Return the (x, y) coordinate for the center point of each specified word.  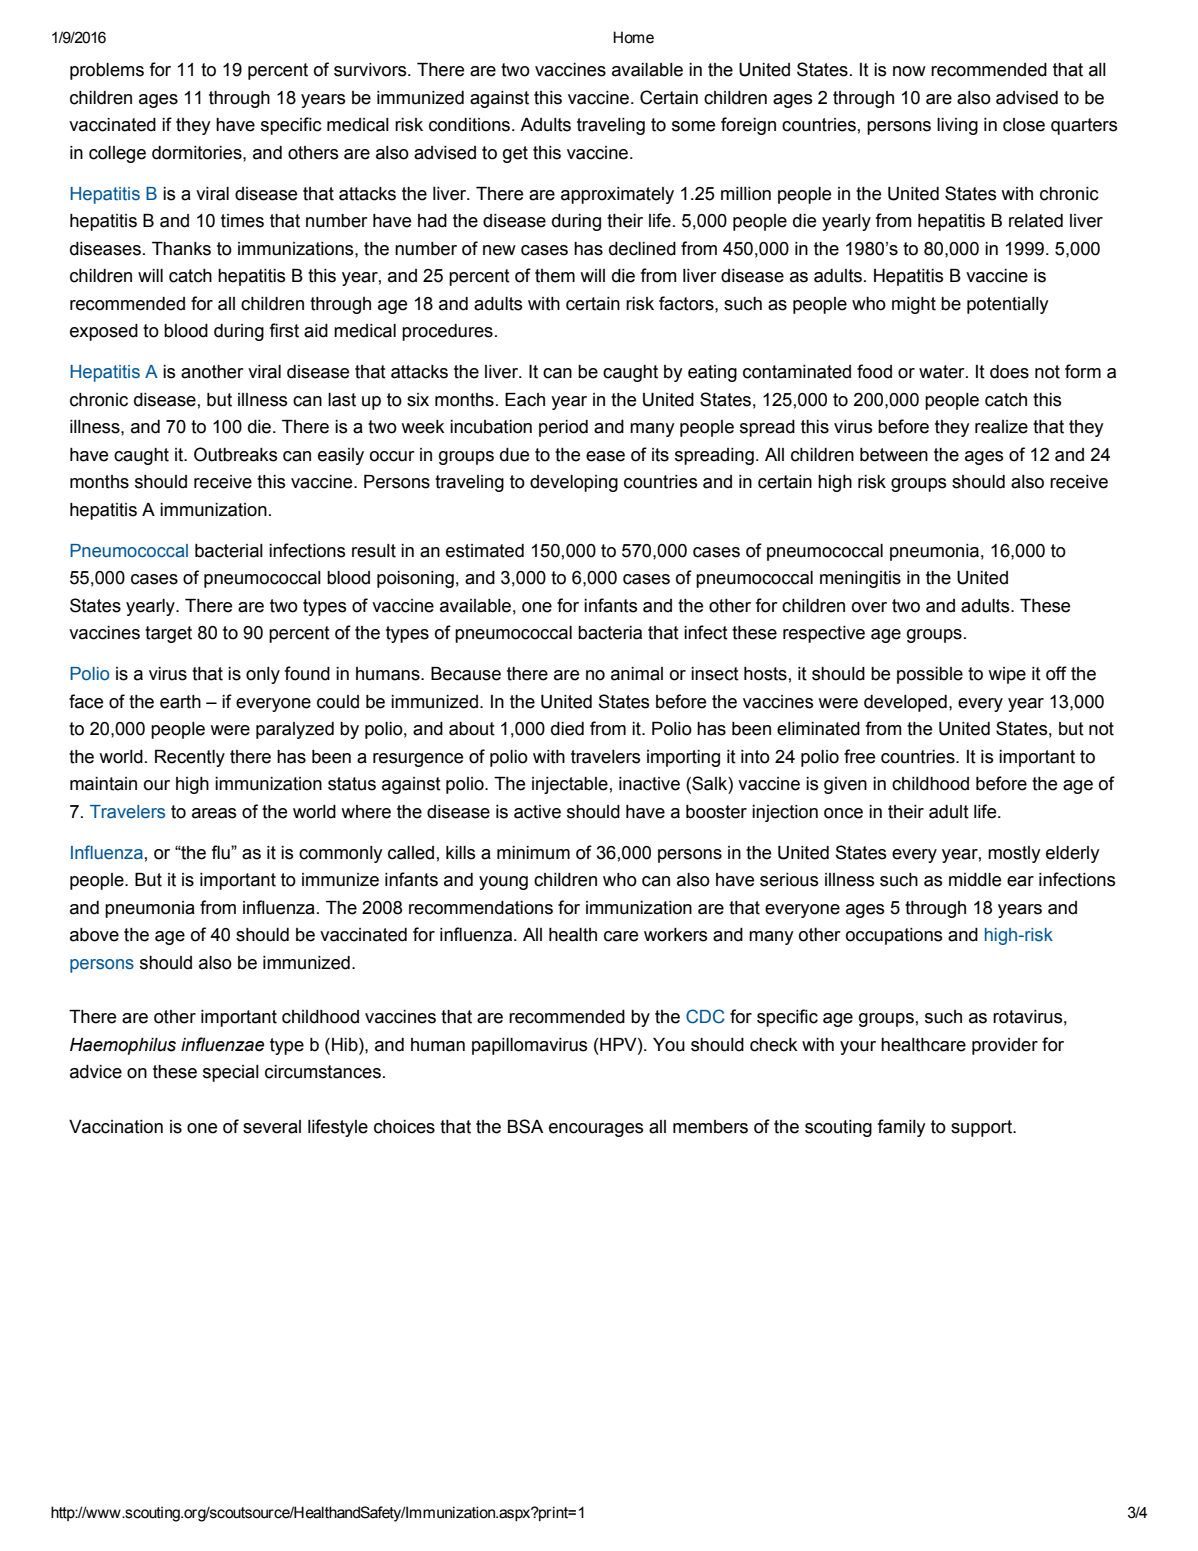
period (563, 428)
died (567, 729)
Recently (190, 758)
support (982, 1128)
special (231, 1073)
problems (107, 71)
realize (1001, 427)
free (859, 756)
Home (633, 37)
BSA (525, 1126)
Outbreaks (235, 454)
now (909, 71)
